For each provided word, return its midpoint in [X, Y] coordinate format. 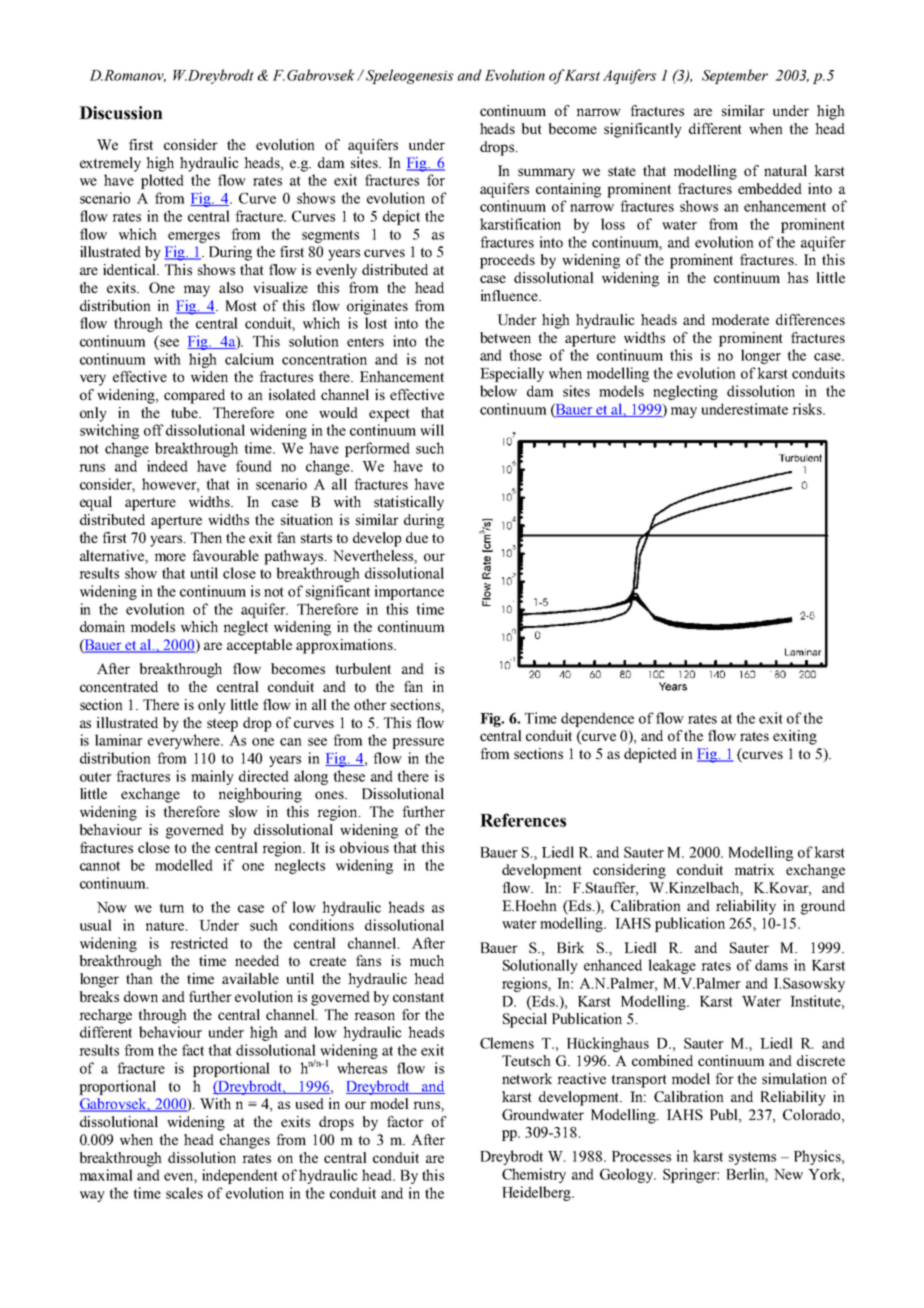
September [735, 76]
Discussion [121, 113]
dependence [597, 719]
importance [409, 592]
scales [184, 1193]
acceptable [259, 646]
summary [546, 174]
